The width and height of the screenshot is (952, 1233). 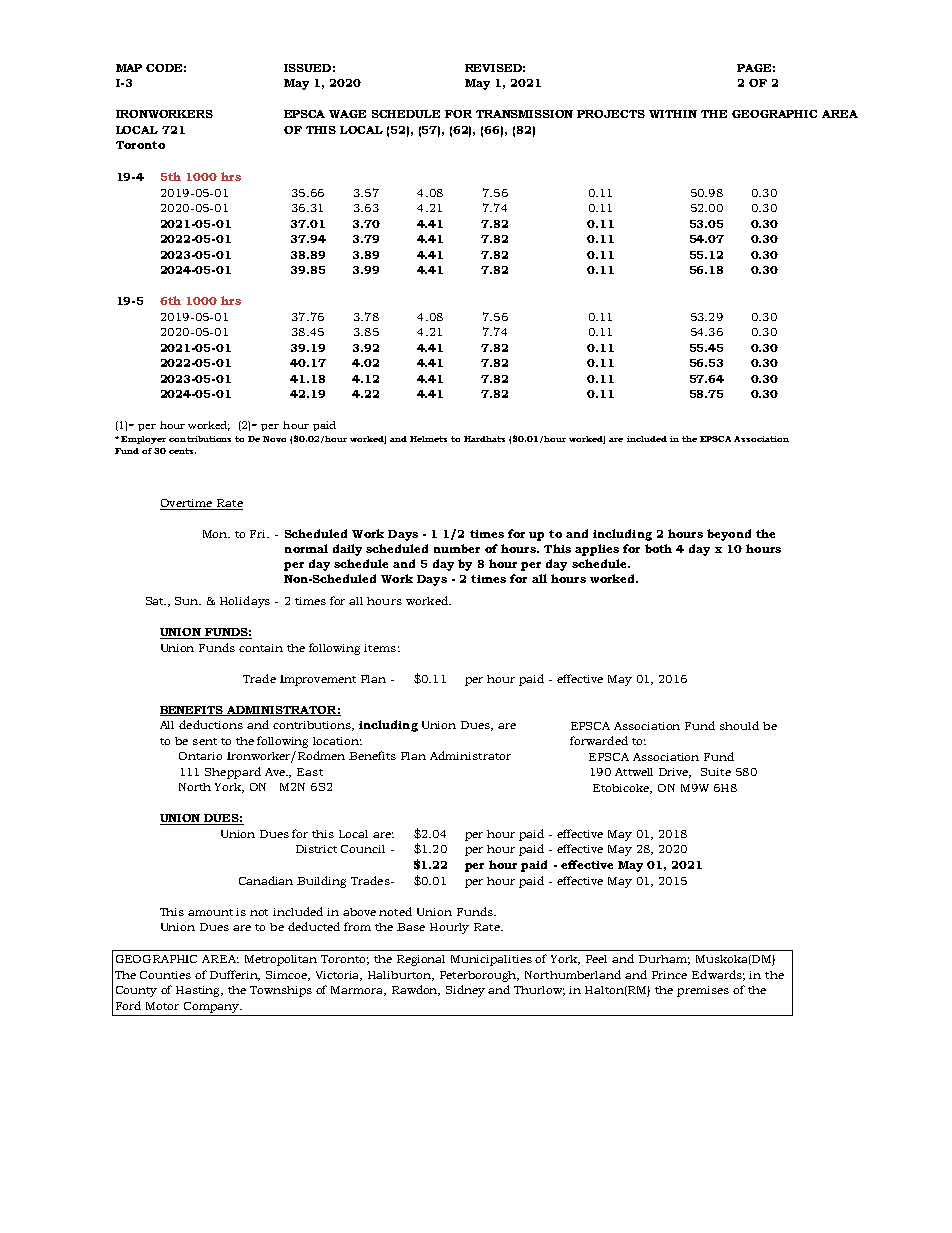 What do you see at coordinates (129, 68) in the screenshot?
I see `MAP` at bounding box center [129, 68].
